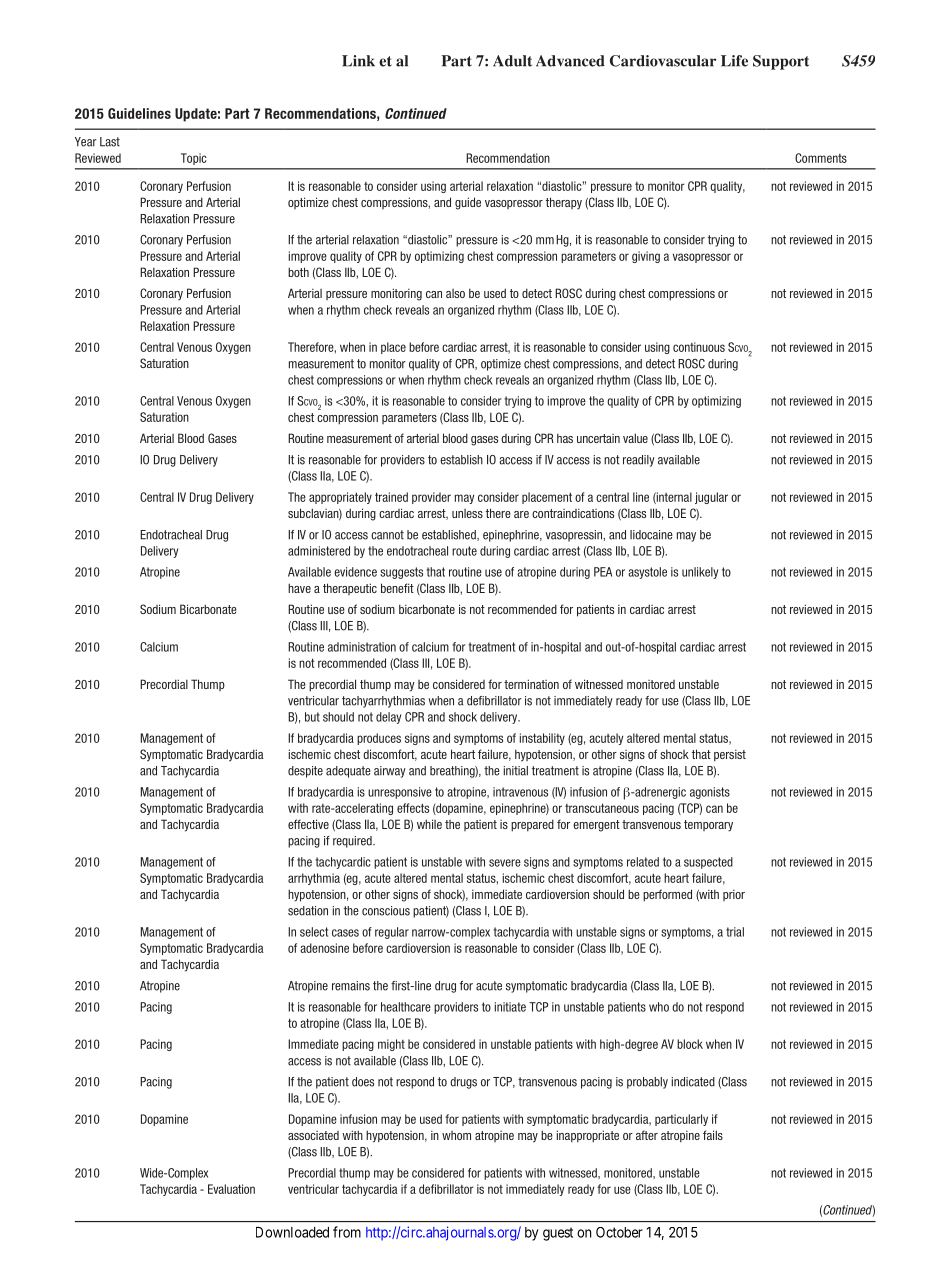 The width and height of the screenshot is (952, 1275). Describe the element at coordinates (455, 293) in the screenshot. I see `also` at that location.
